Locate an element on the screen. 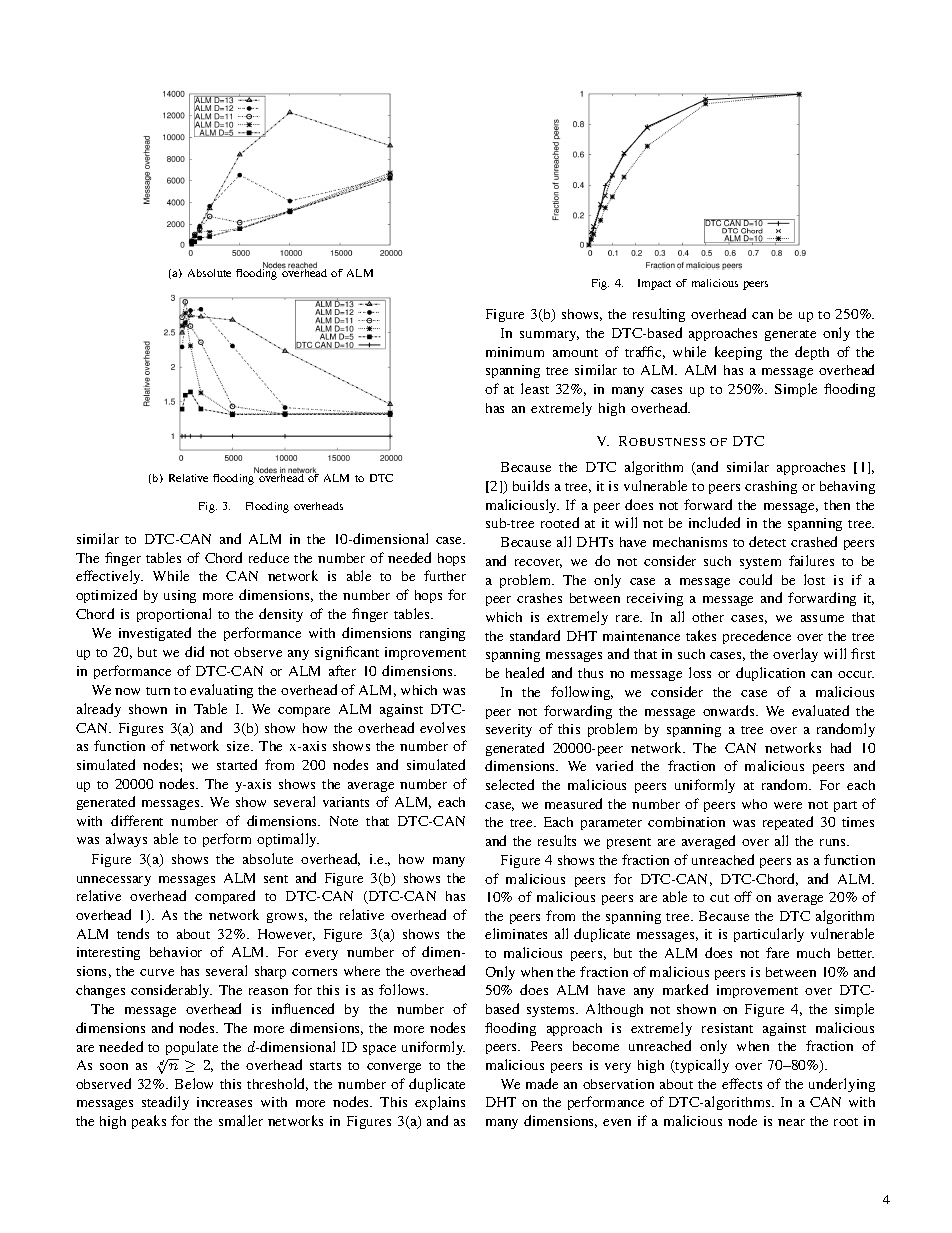  summary is located at coordinates (549, 336).
